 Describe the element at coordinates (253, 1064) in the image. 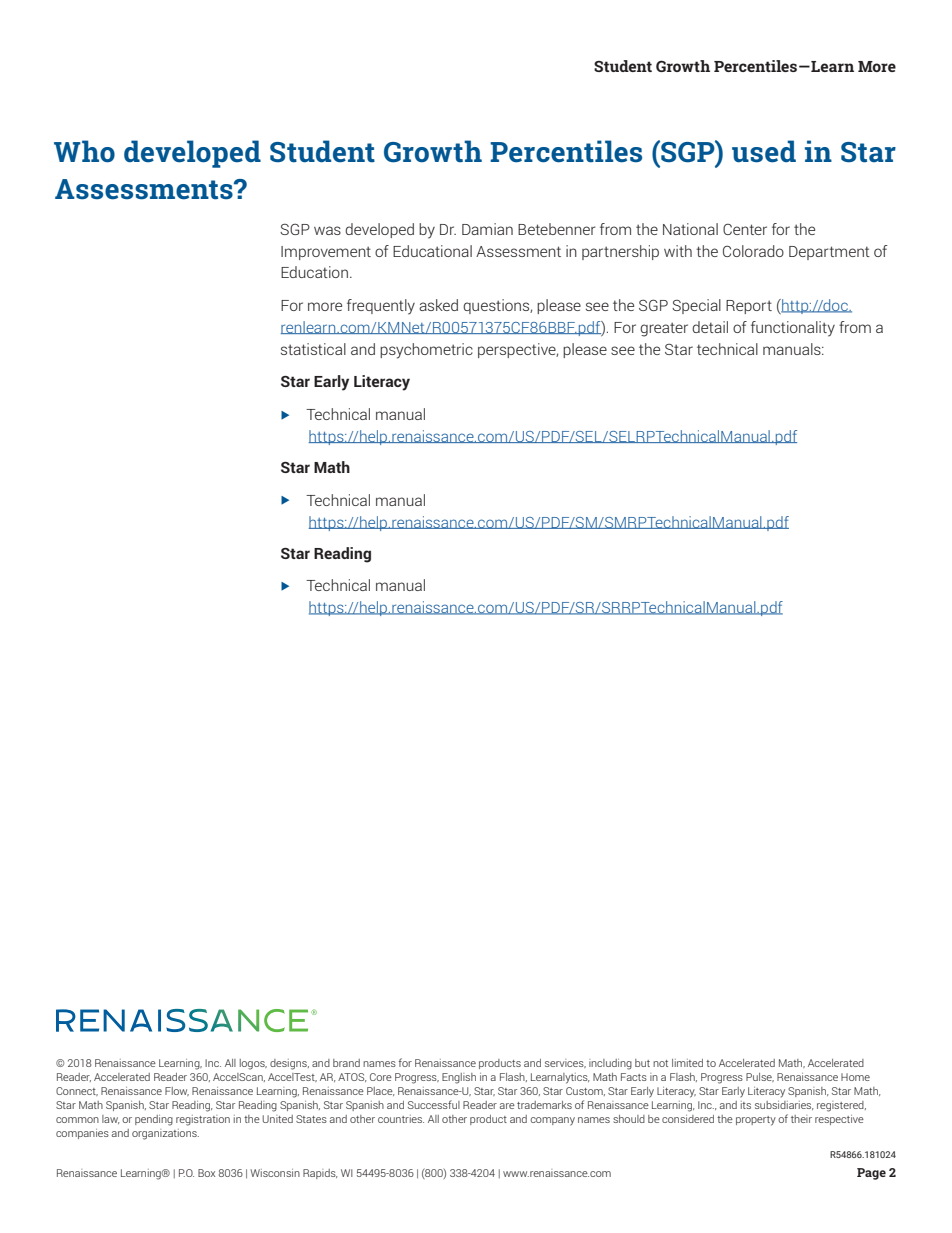

I see `logos` at that location.
